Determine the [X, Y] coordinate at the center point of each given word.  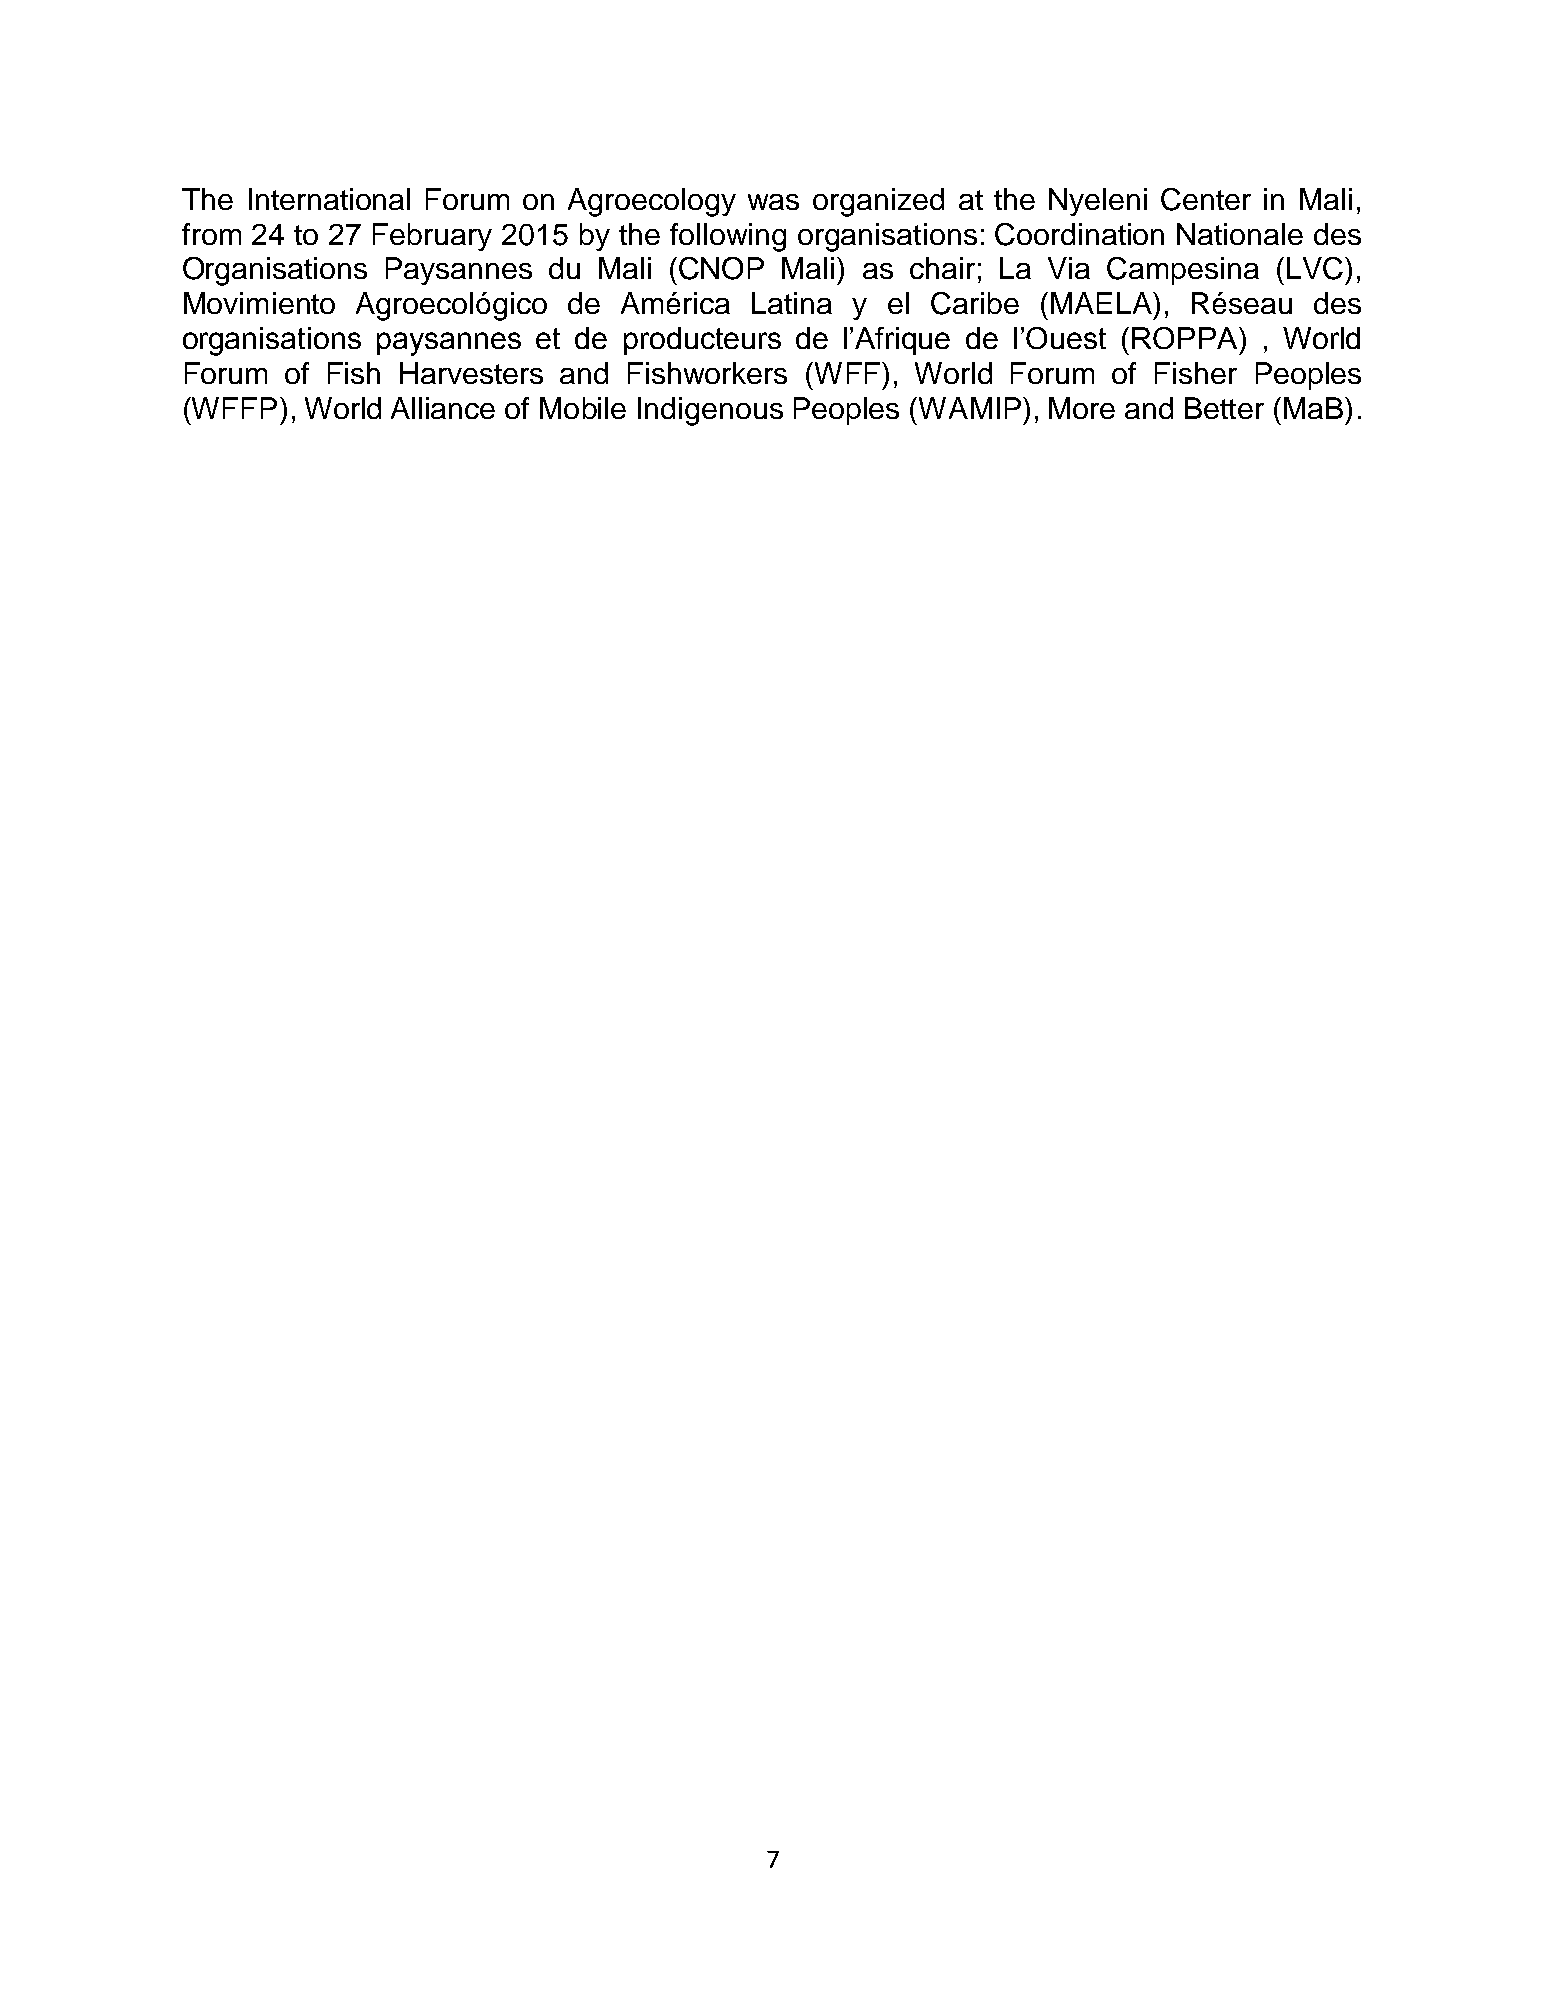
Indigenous [710, 411]
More [1082, 408]
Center [1206, 199]
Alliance [443, 408]
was [773, 202]
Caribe [975, 303]
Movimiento [259, 303]
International [329, 199]
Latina [792, 303]
